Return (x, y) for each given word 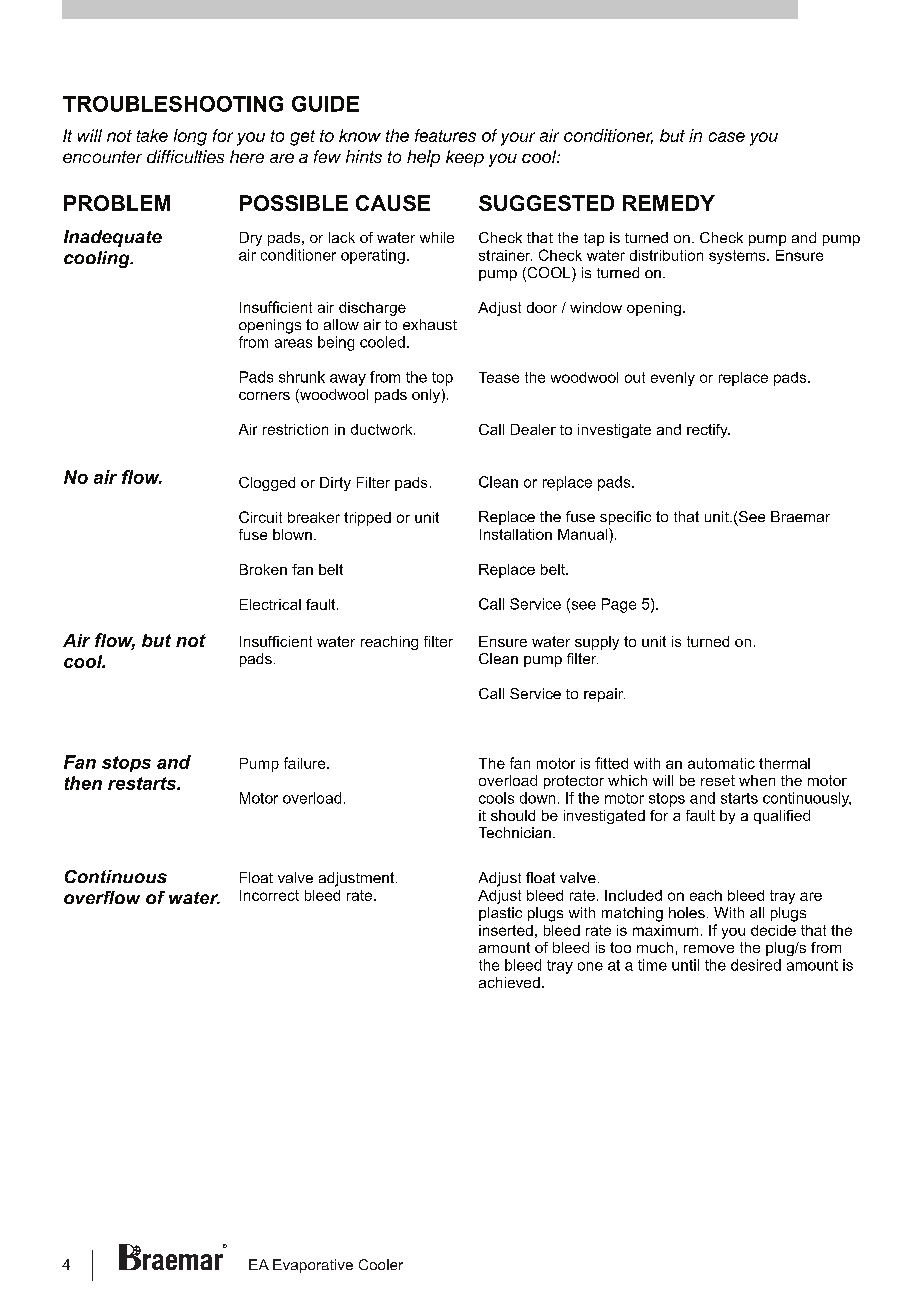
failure (306, 763)
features (445, 135)
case (727, 137)
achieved (509, 982)
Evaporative (313, 1266)
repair (604, 695)
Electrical (270, 604)
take (152, 135)
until (685, 965)
